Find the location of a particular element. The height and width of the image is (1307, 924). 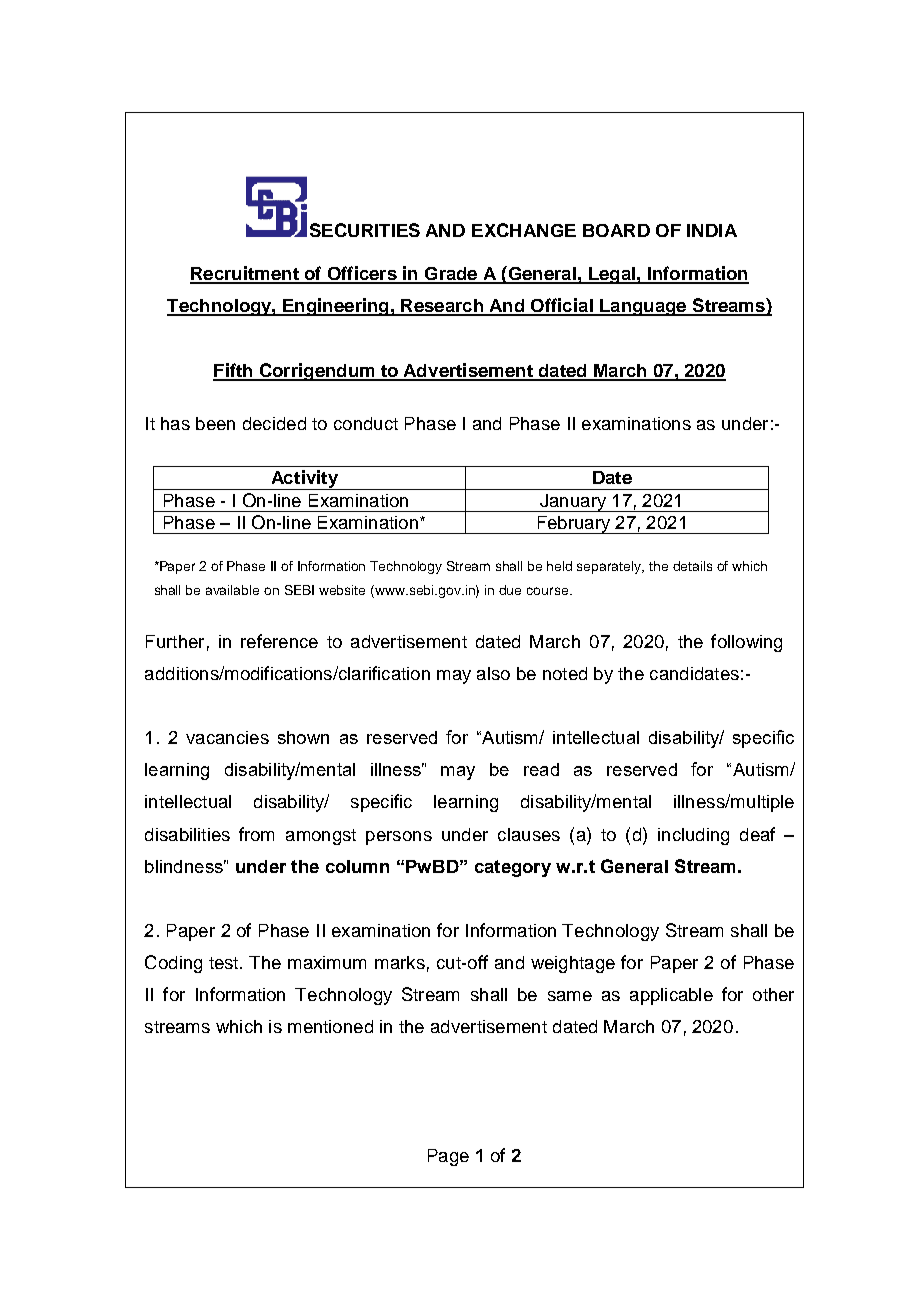

following is located at coordinates (746, 643).
